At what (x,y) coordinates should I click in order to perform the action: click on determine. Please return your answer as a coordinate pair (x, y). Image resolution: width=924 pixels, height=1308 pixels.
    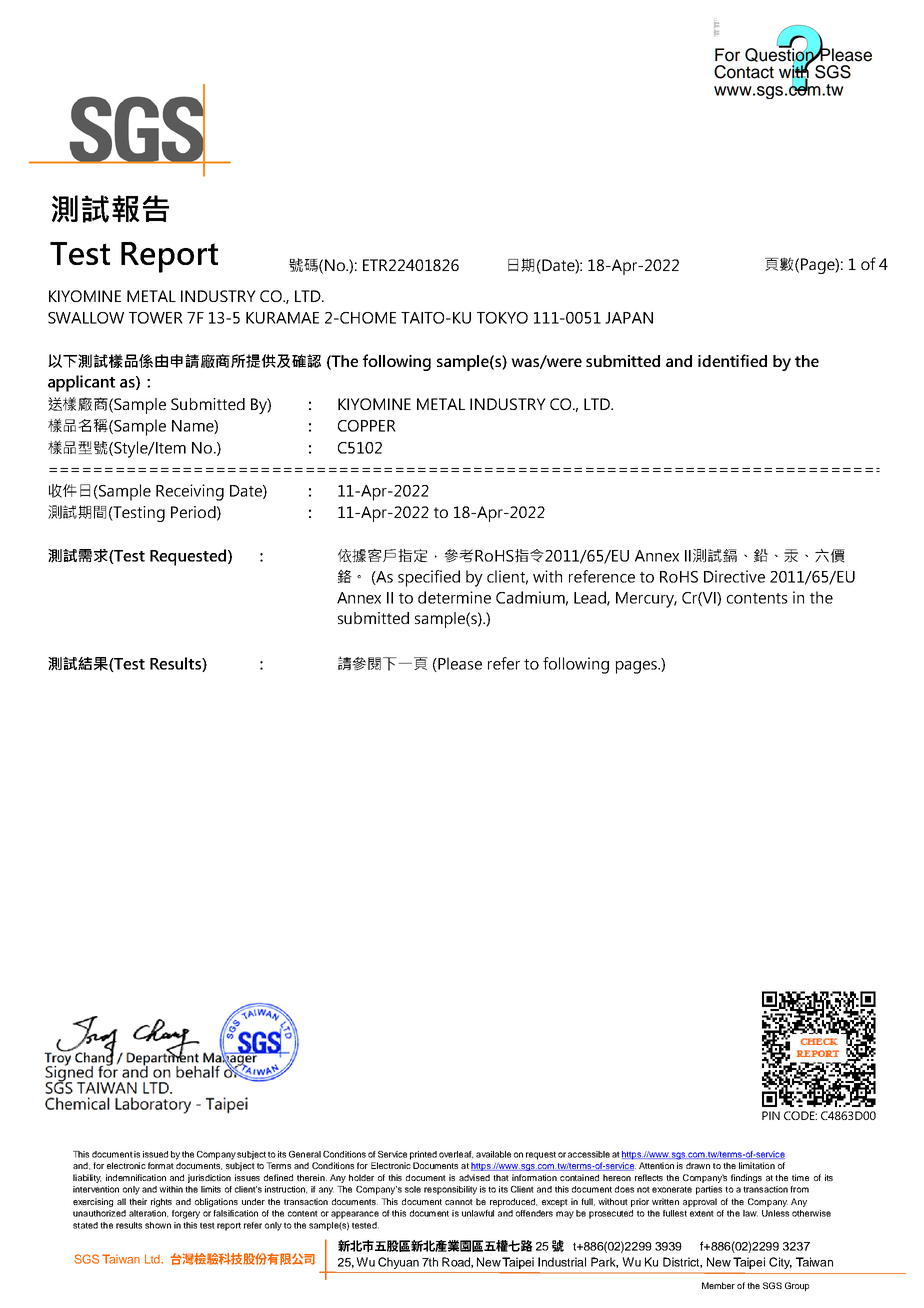
    Looking at the image, I should click on (454, 597).
